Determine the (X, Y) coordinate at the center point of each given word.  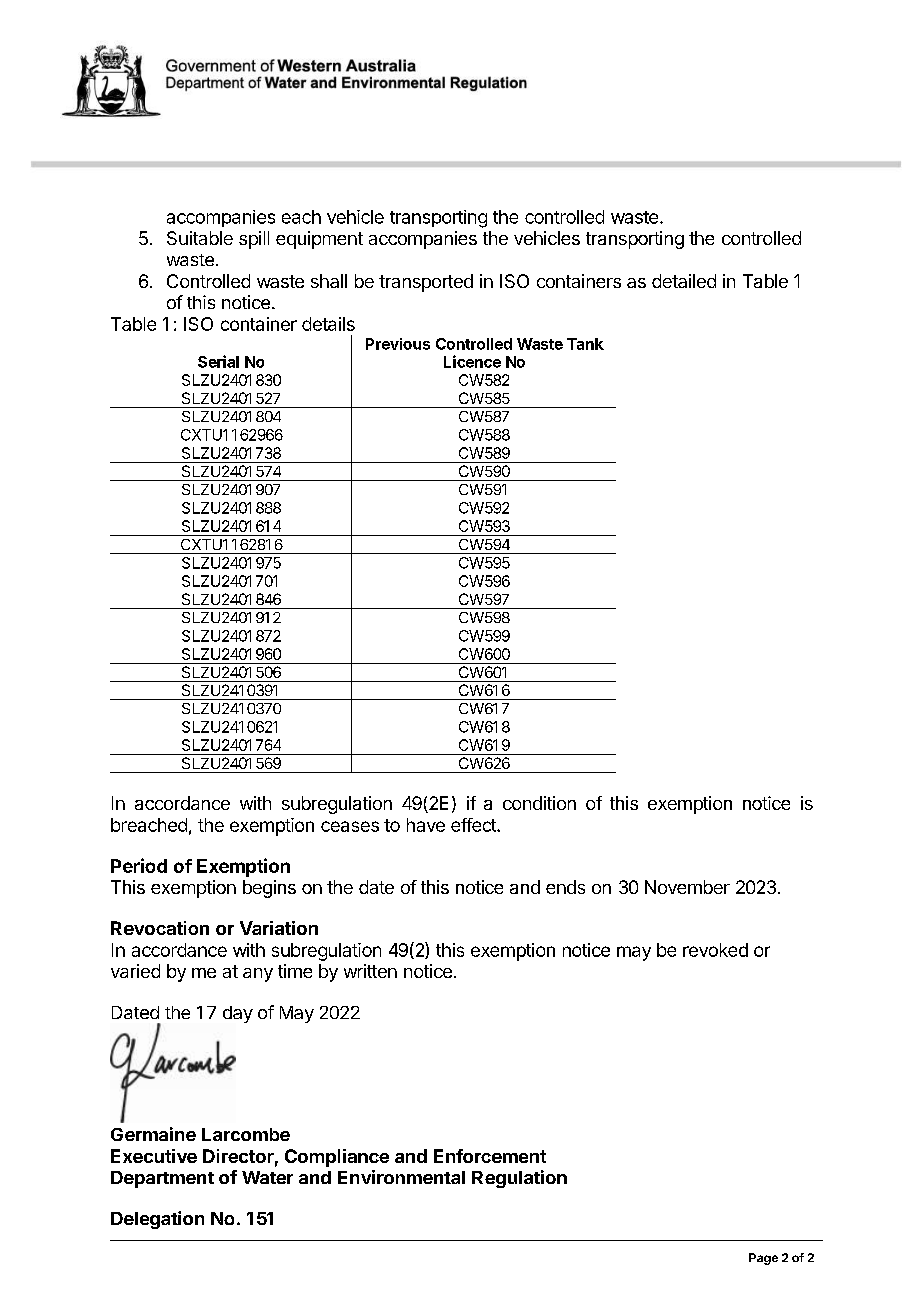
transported (426, 283)
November (687, 887)
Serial (218, 361)
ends (565, 887)
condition (539, 803)
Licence (472, 361)
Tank (585, 344)
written (370, 971)
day (238, 1014)
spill (254, 240)
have (426, 825)
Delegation (157, 1220)
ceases (350, 826)
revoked (715, 950)
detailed (684, 281)
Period (139, 865)
